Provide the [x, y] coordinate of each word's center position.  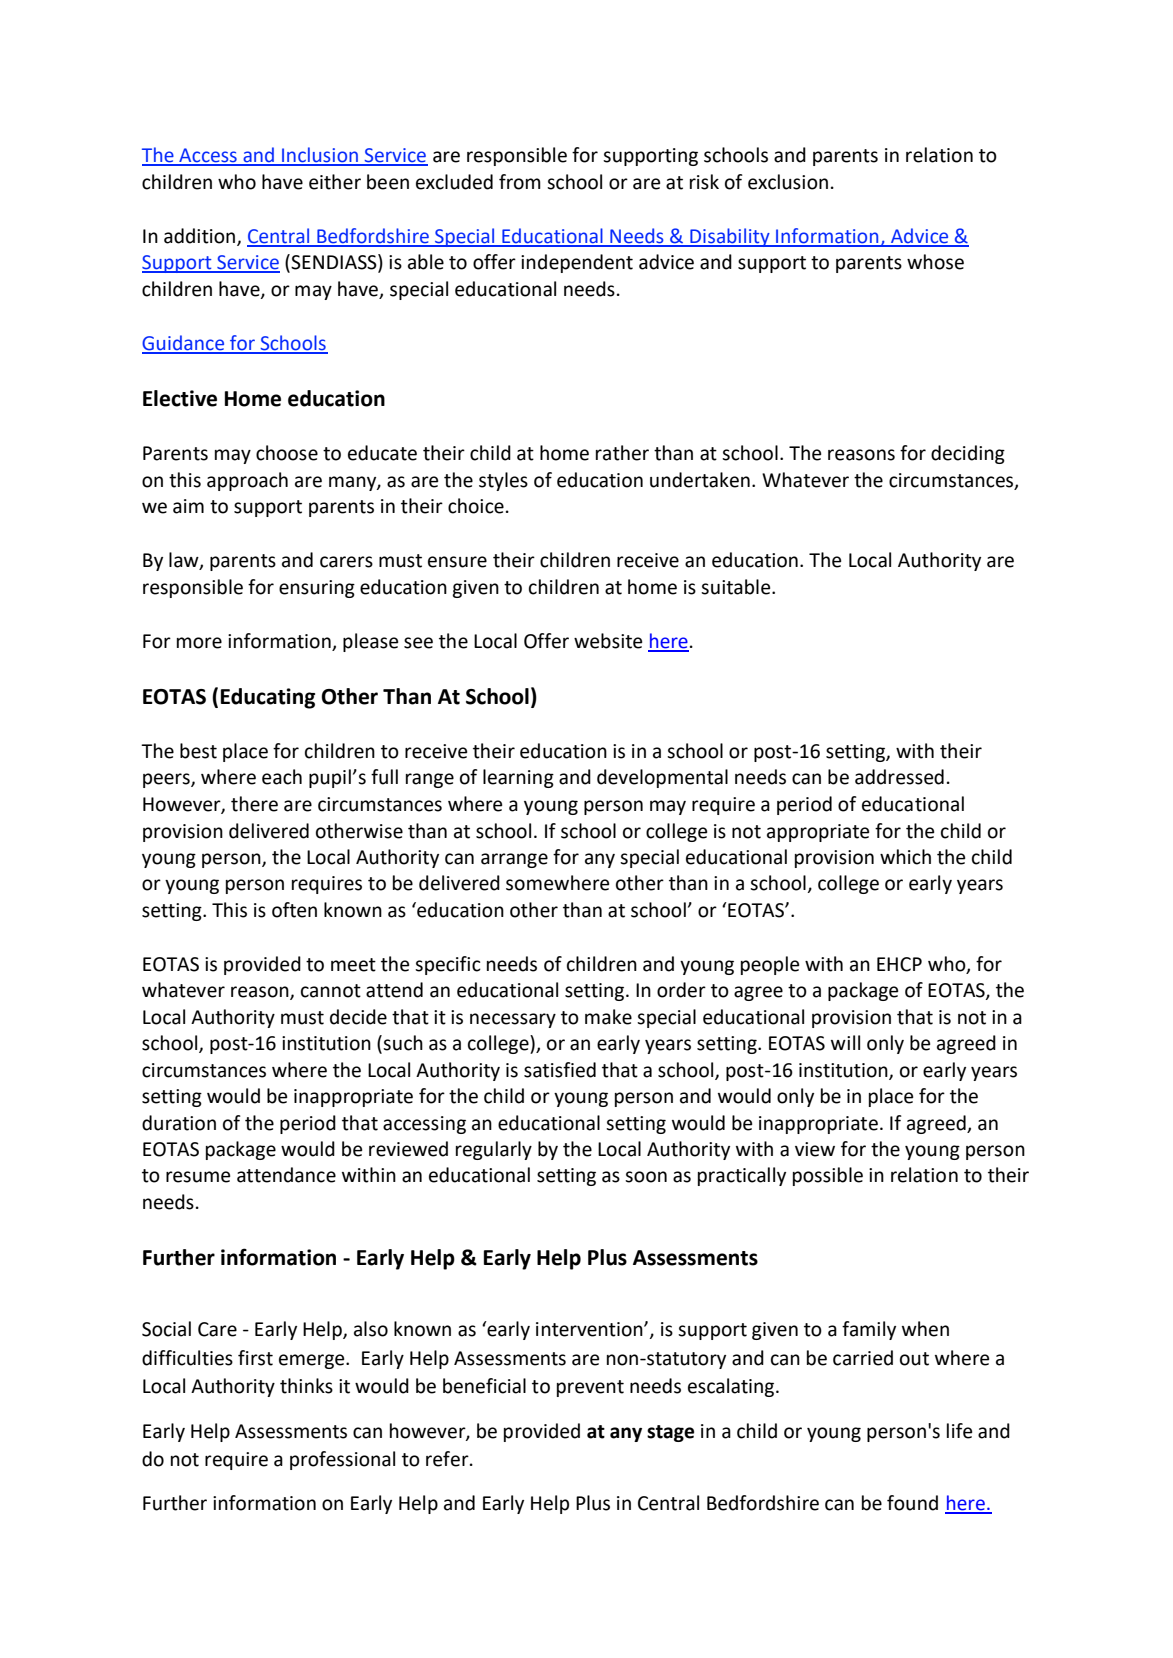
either [335, 182]
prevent [590, 1388]
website [608, 641]
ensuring [317, 589]
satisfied [560, 1070]
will [845, 1042]
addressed [899, 777]
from [520, 182]
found [912, 1503]
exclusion [788, 182]
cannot [331, 991]
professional [342, 1460]
